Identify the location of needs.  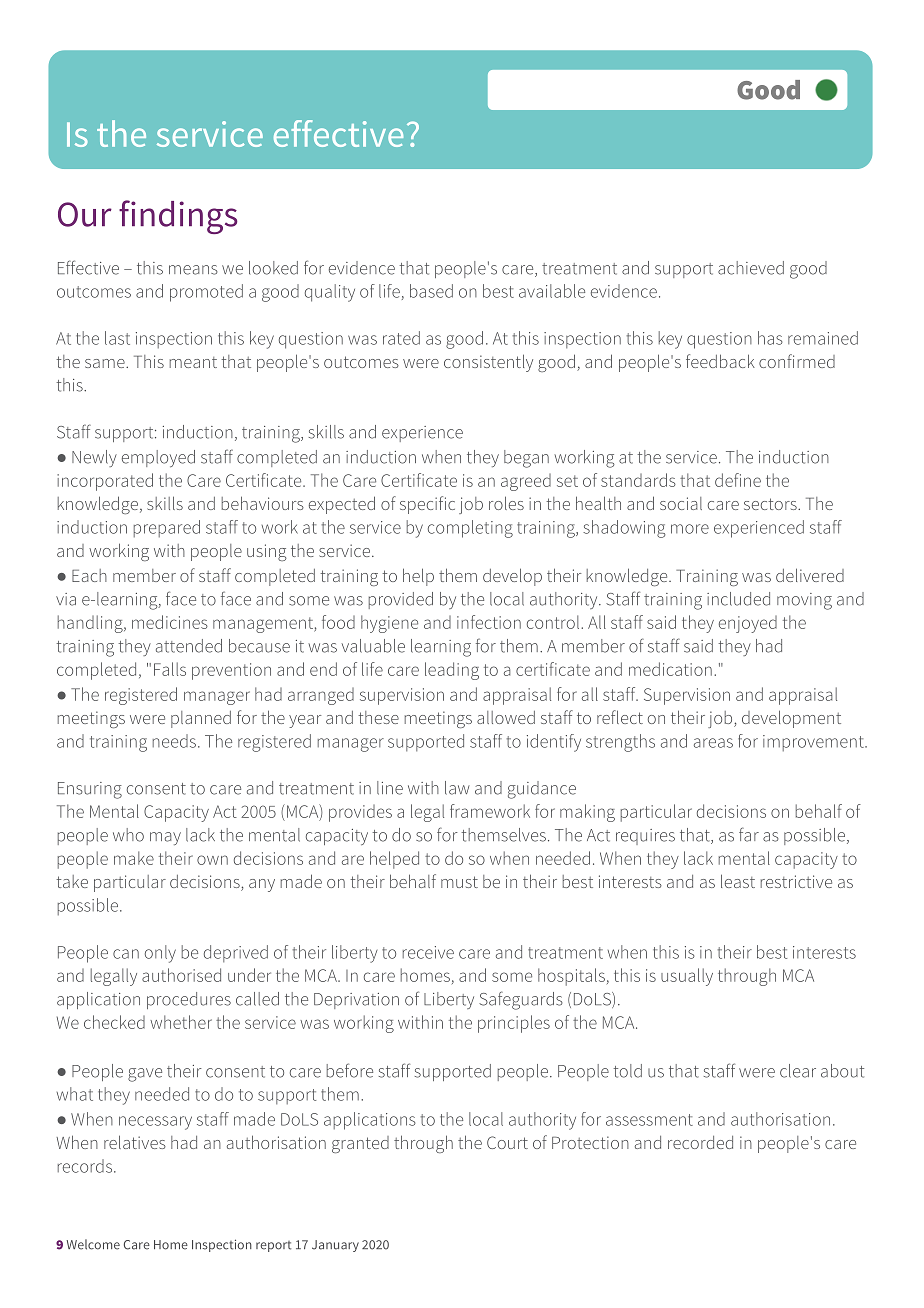
(174, 741).
